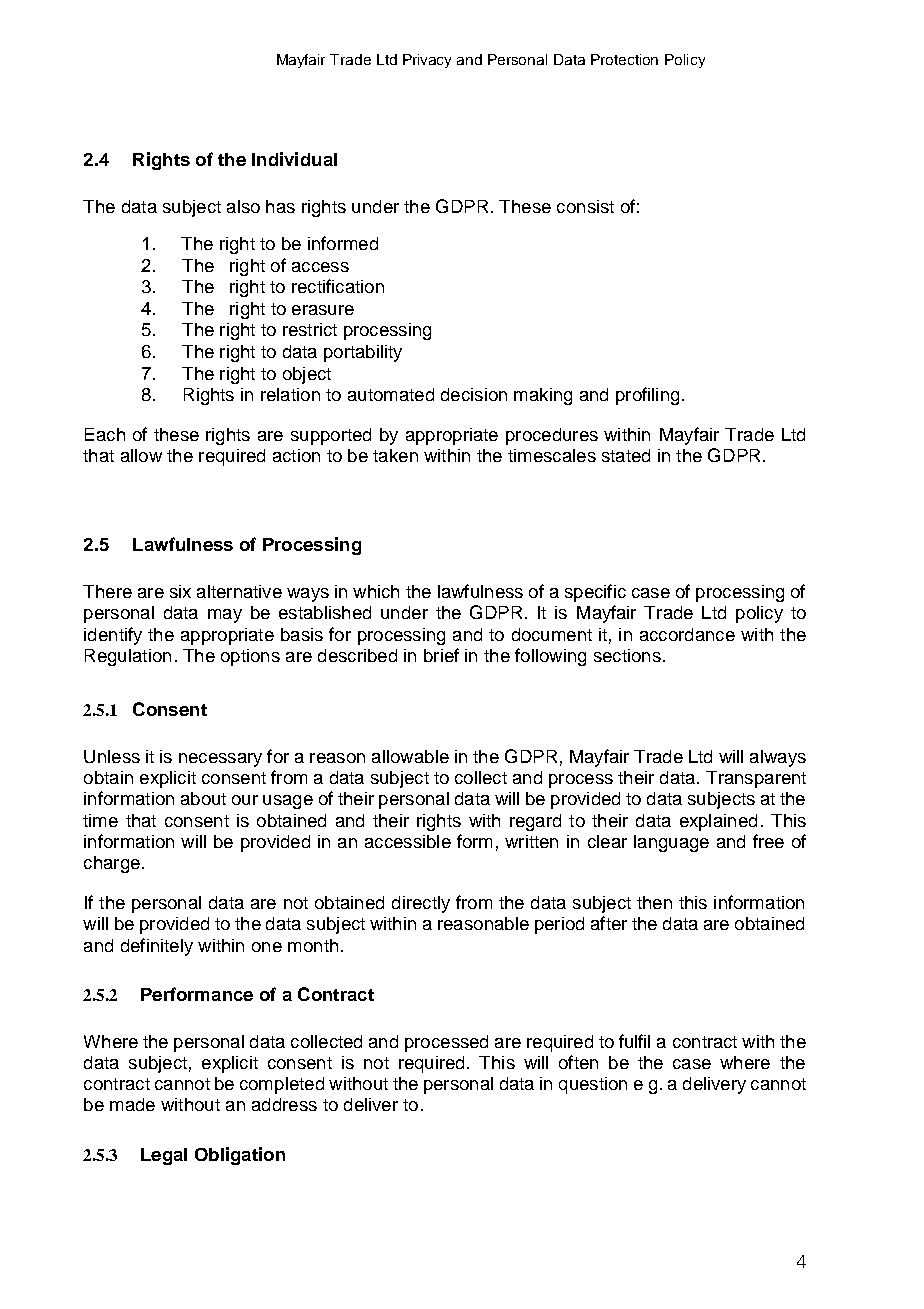 The width and height of the page is (924, 1309). I want to click on Privacy, so click(427, 61).
